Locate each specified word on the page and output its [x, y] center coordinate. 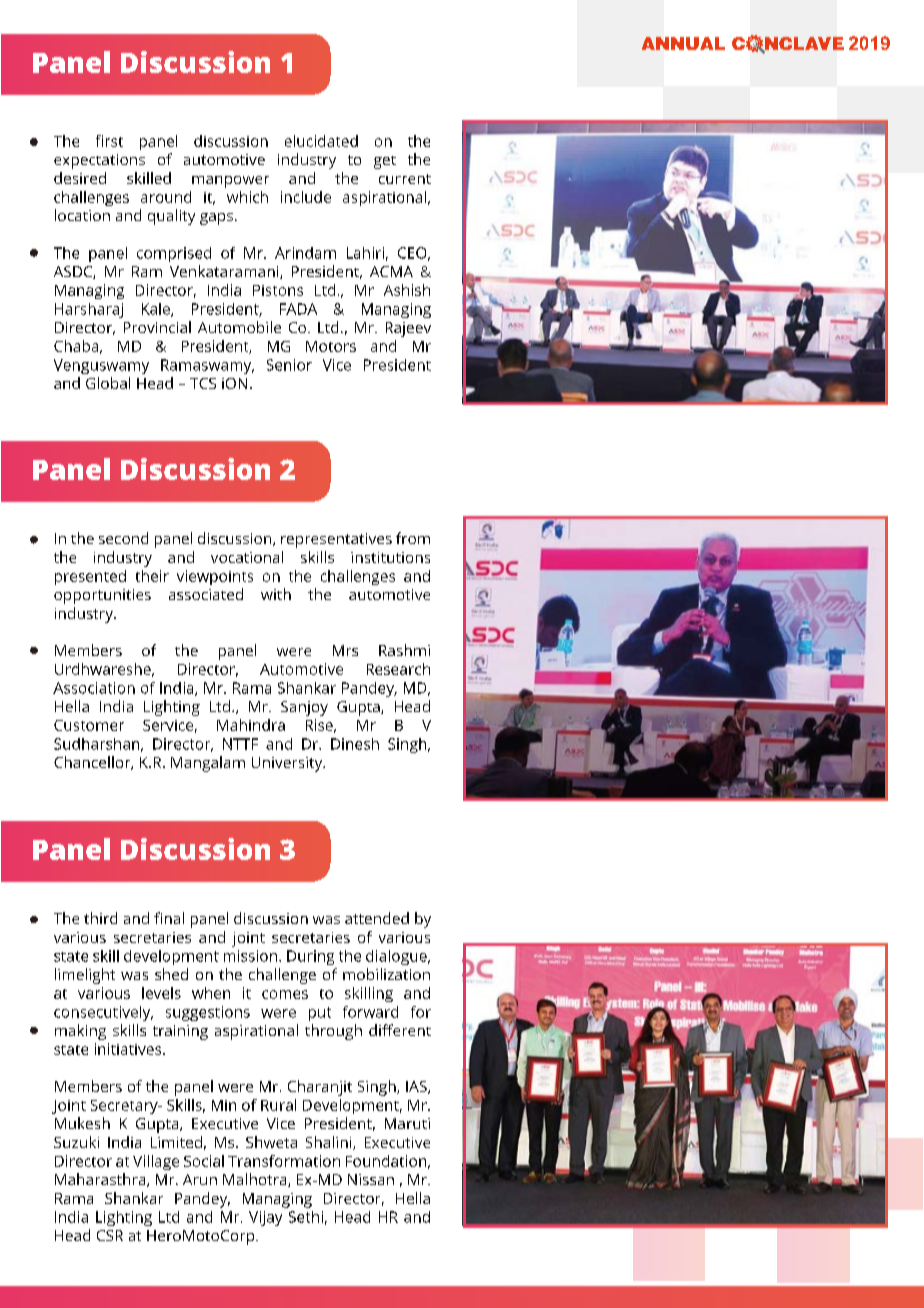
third [100, 918]
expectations [99, 161]
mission [250, 956]
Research [398, 669]
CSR [110, 1235]
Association [94, 688]
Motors [331, 346]
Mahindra [251, 725]
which [247, 197]
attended [377, 918]
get [385, 162]
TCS [203, 383]
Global [108, 383]
